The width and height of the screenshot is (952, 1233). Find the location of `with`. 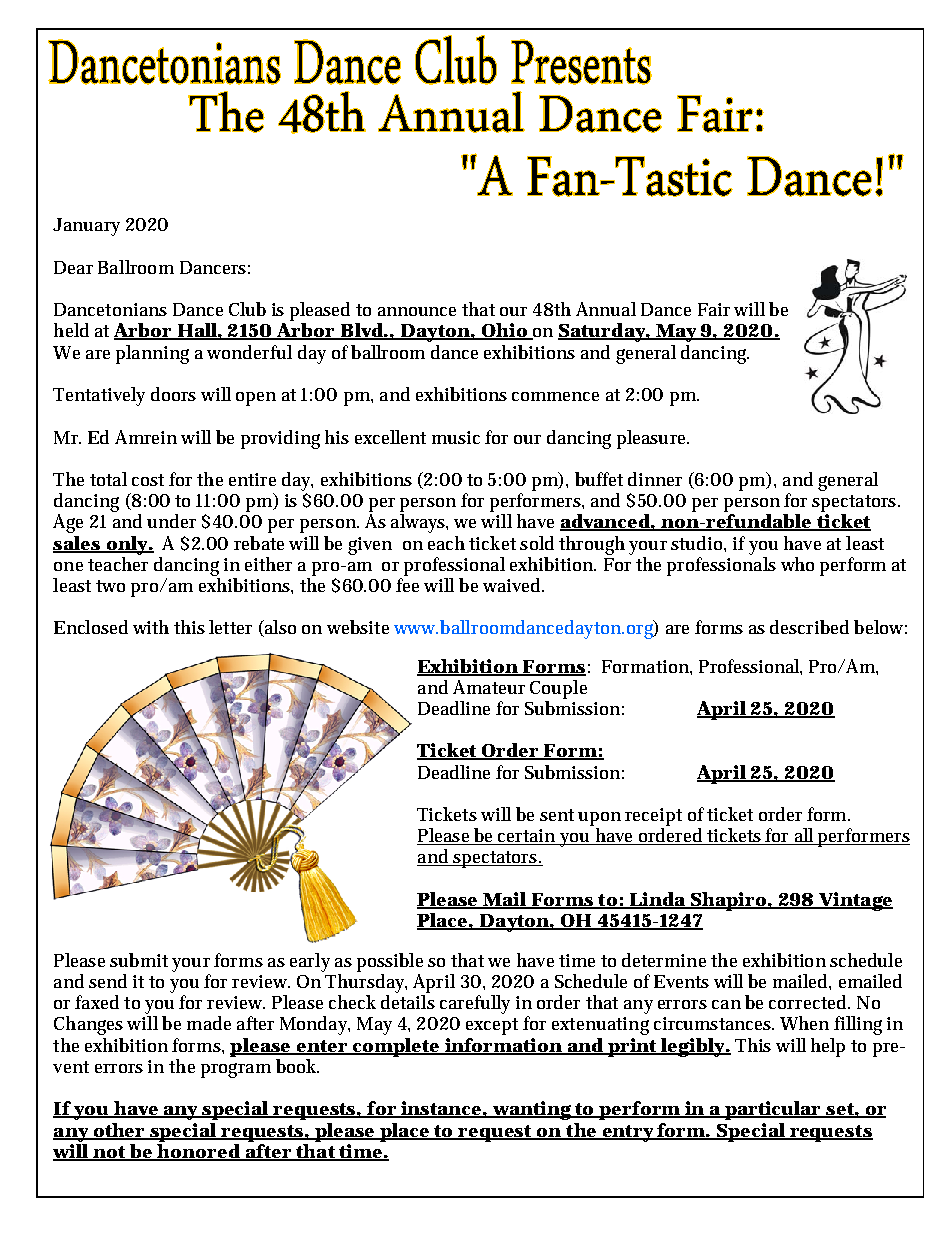

with is located at coordinates (151, 627).
